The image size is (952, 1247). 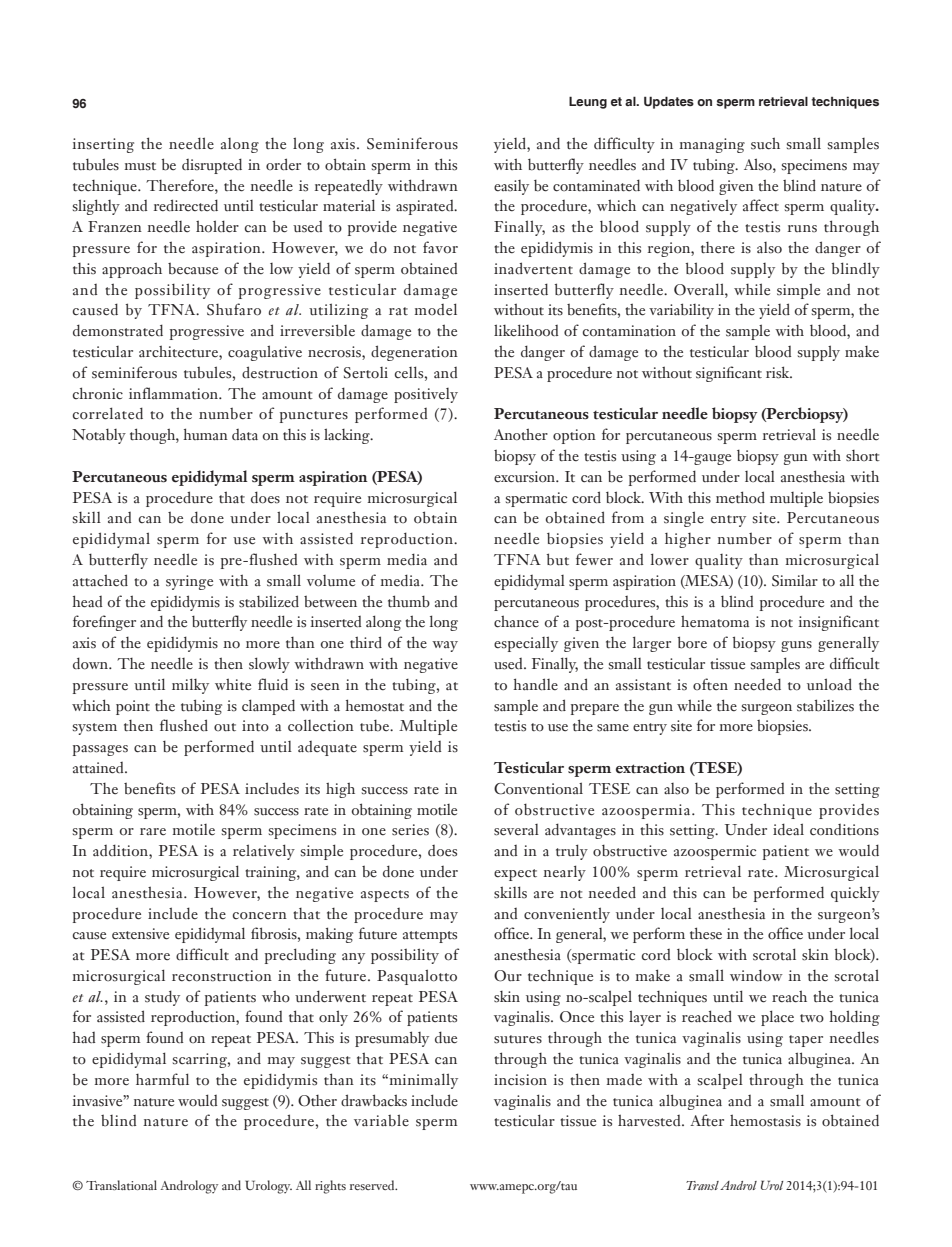 I want to click on way, so click(x=445, y=646).
